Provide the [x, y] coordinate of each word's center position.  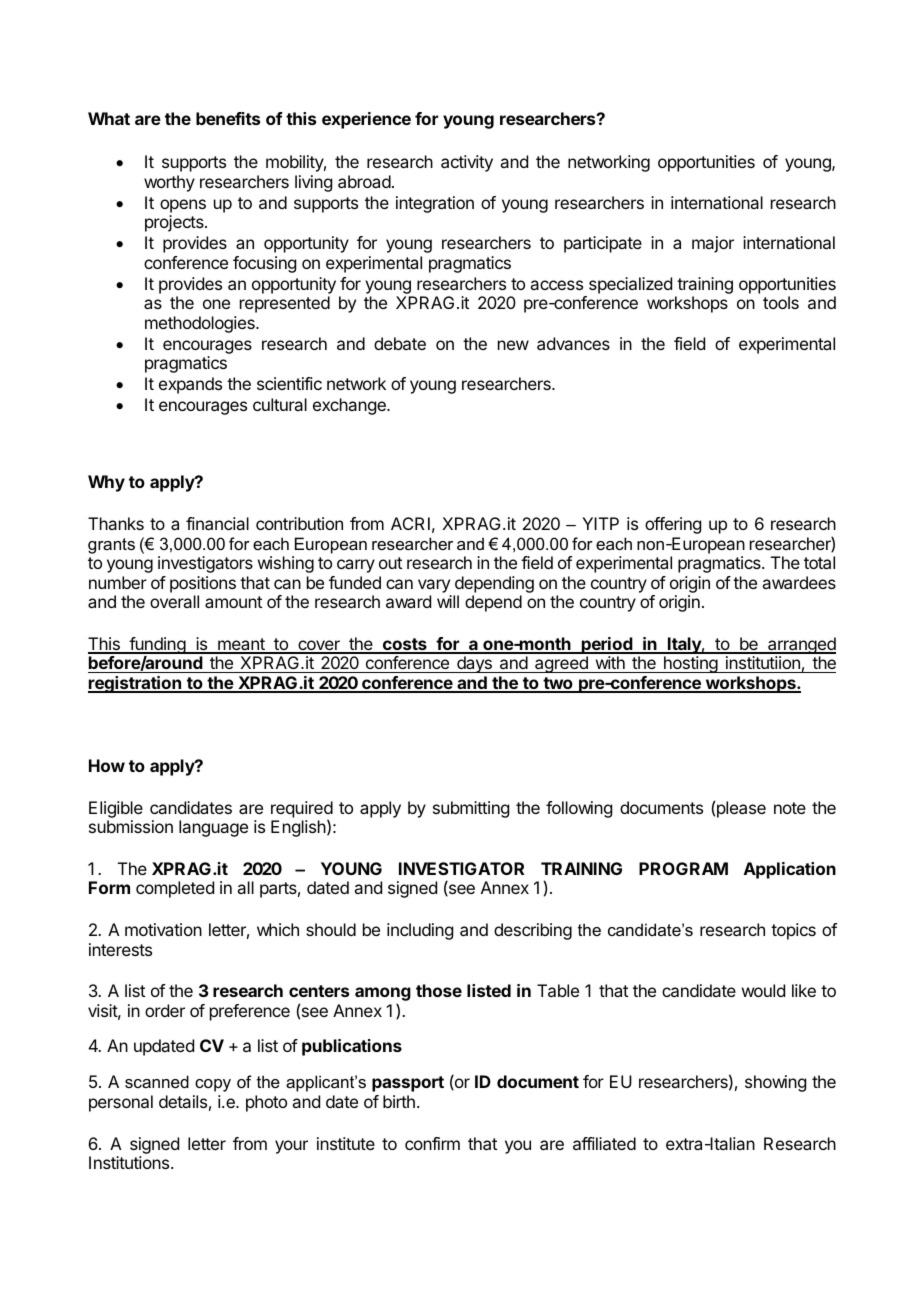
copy [213, 1085]
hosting [690, 664]
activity [467, 163]
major [713, 244]
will [448, 601]
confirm [432, 1143]
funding [157, 645]
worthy [169, 183]
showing [775, 1083]
